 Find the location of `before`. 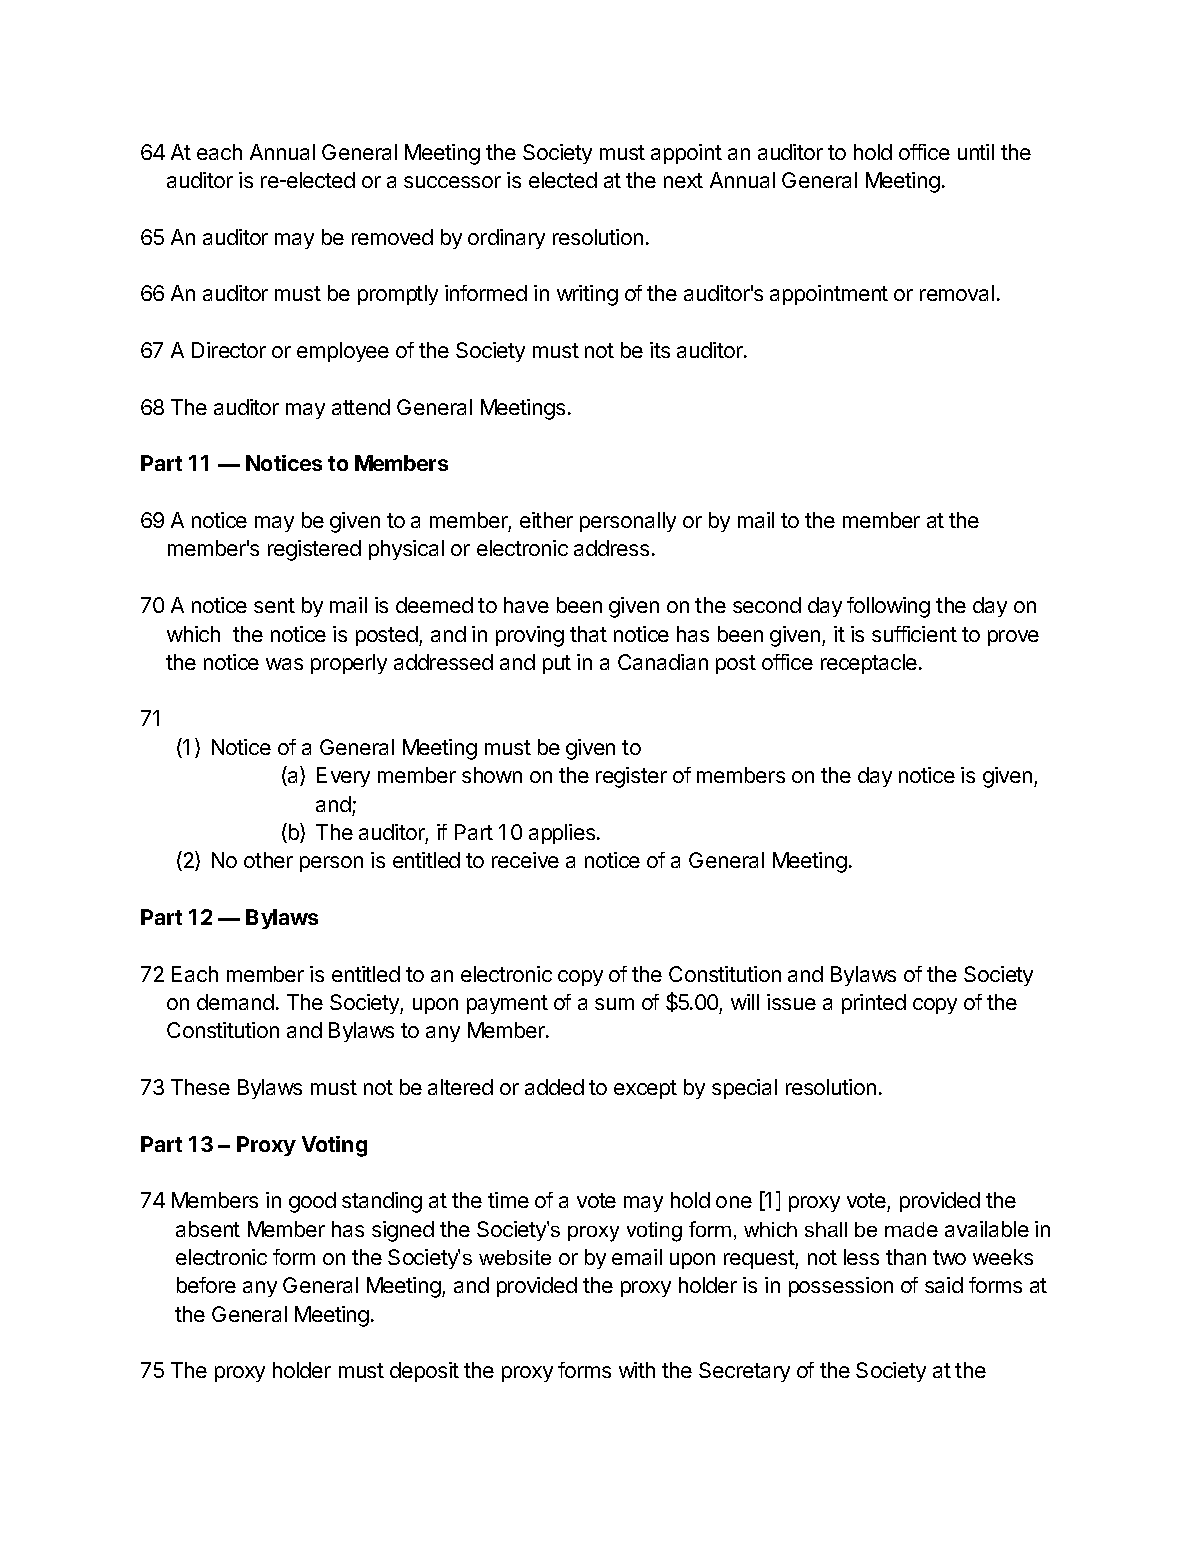

before is located at coordinates (206, 1285).
